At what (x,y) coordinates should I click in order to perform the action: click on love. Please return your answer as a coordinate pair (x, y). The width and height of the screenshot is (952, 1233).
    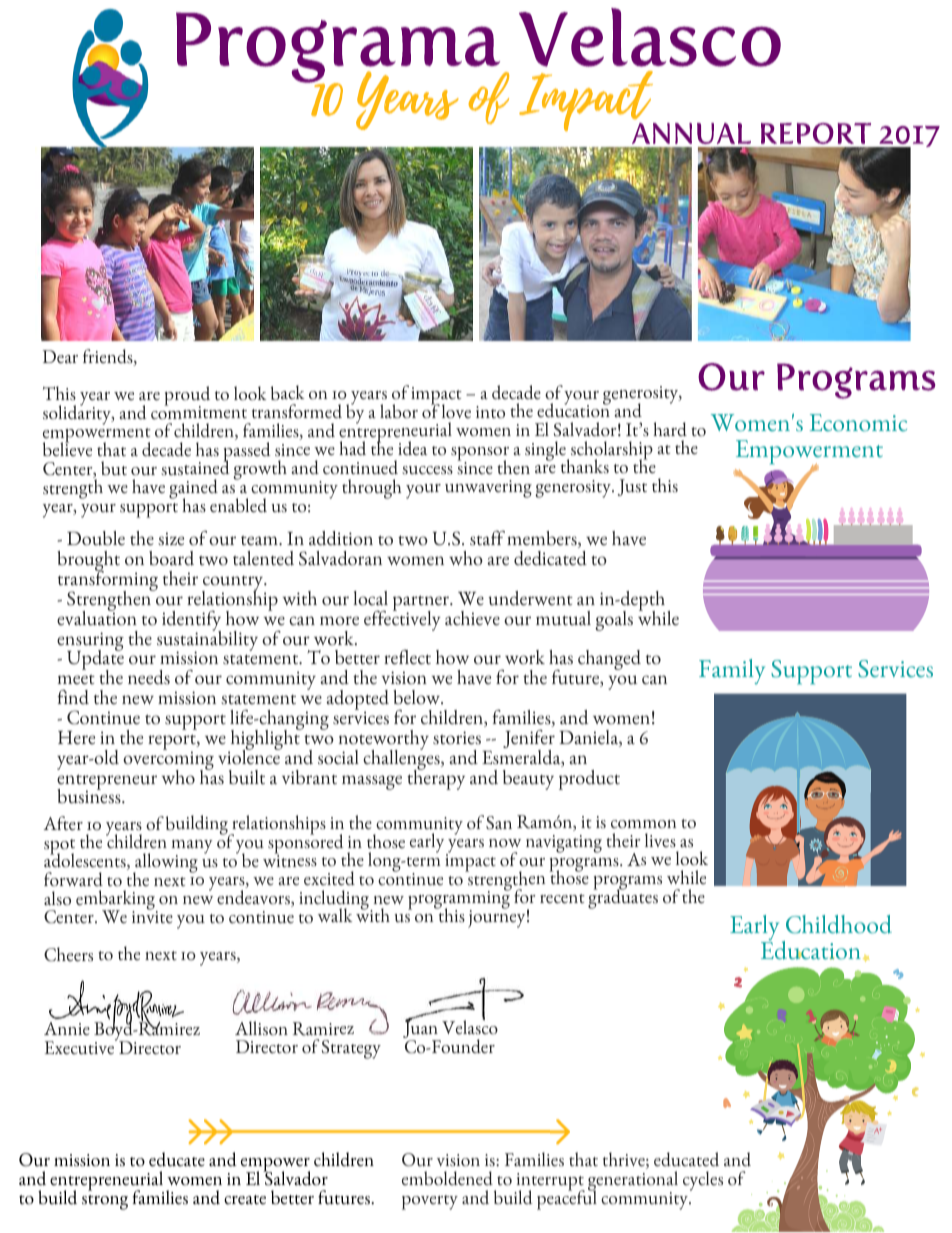
    Looking at the image, I should click on (456, 411).
